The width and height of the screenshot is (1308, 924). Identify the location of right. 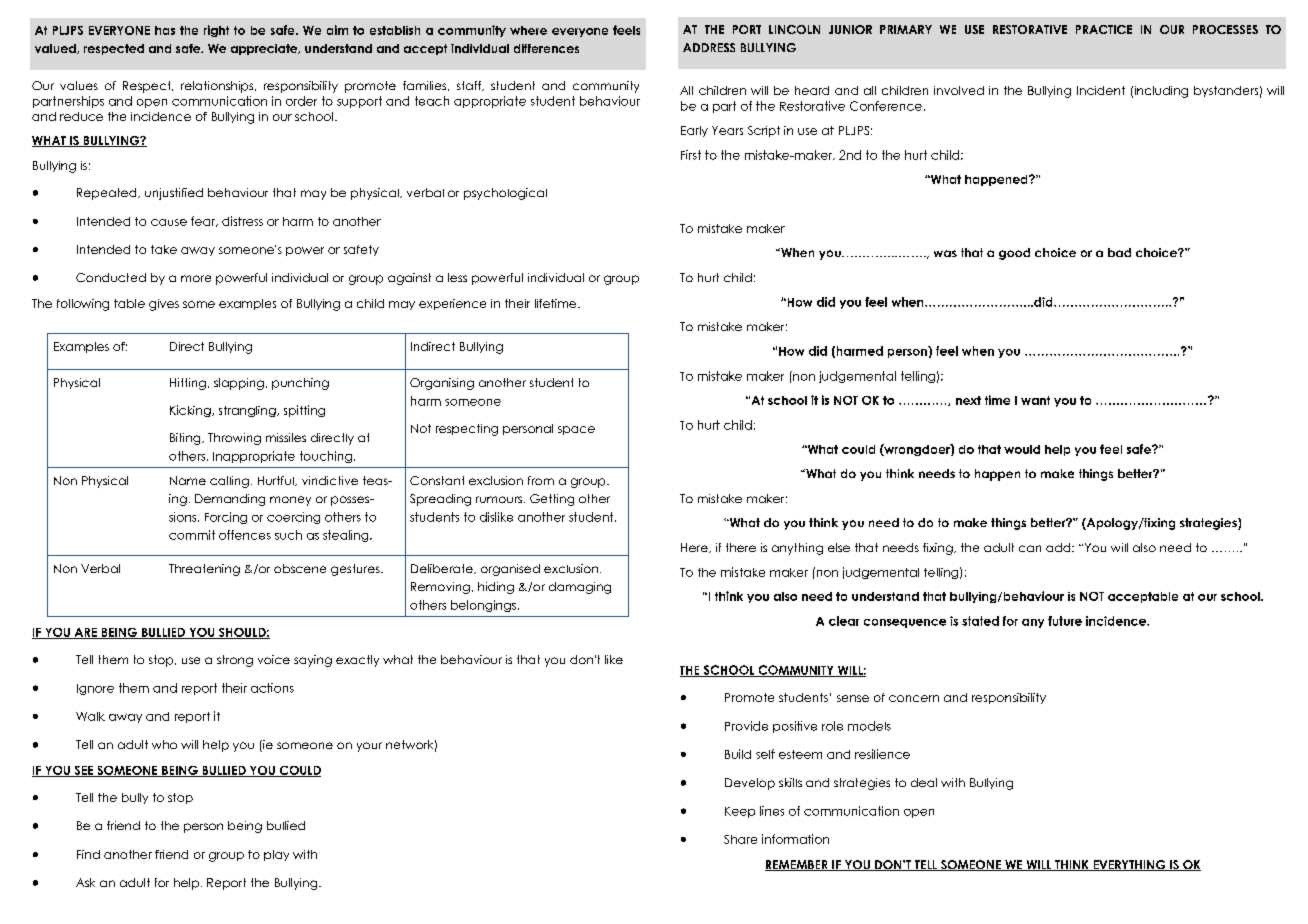
(216, 31).
